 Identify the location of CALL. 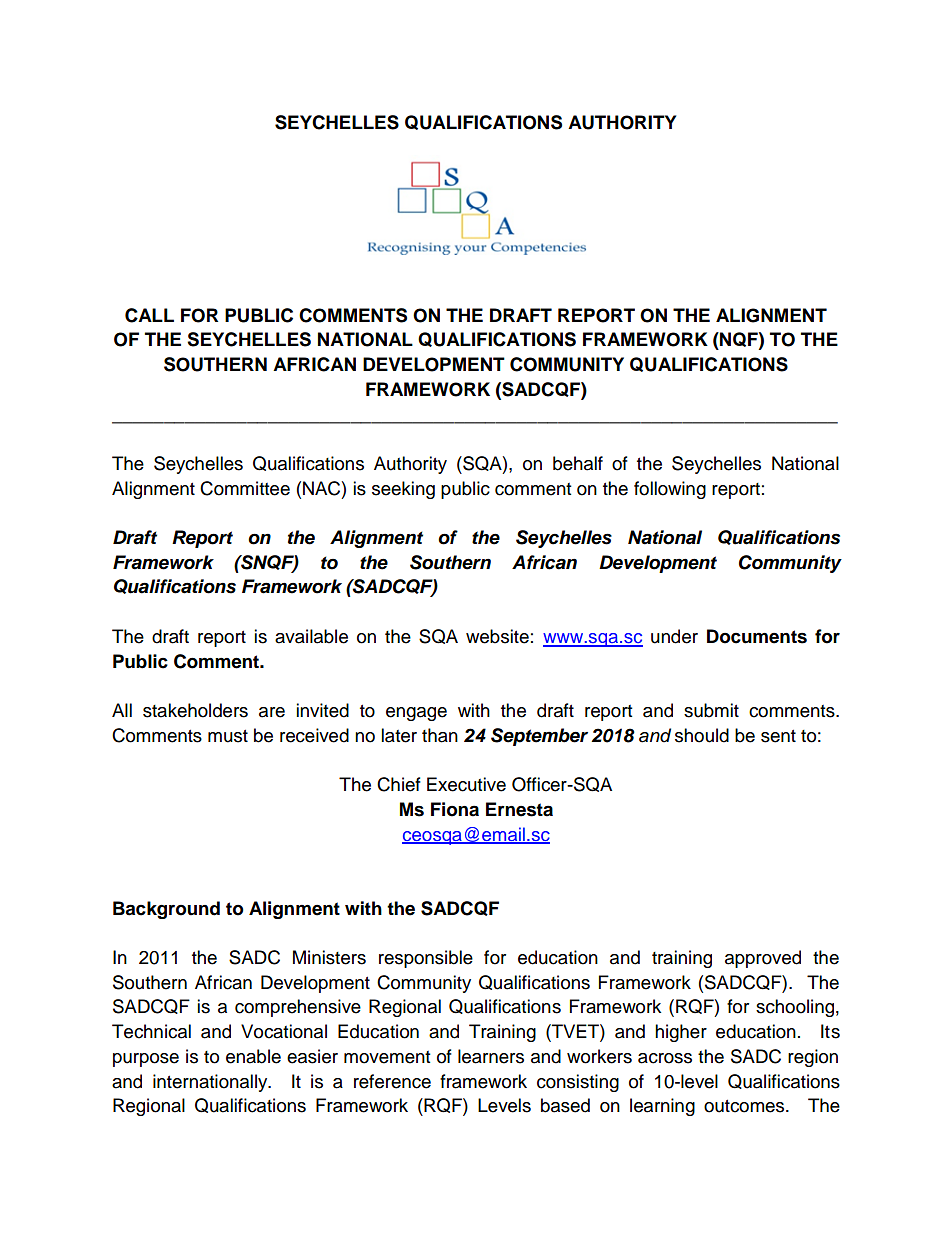
(149, 315).
